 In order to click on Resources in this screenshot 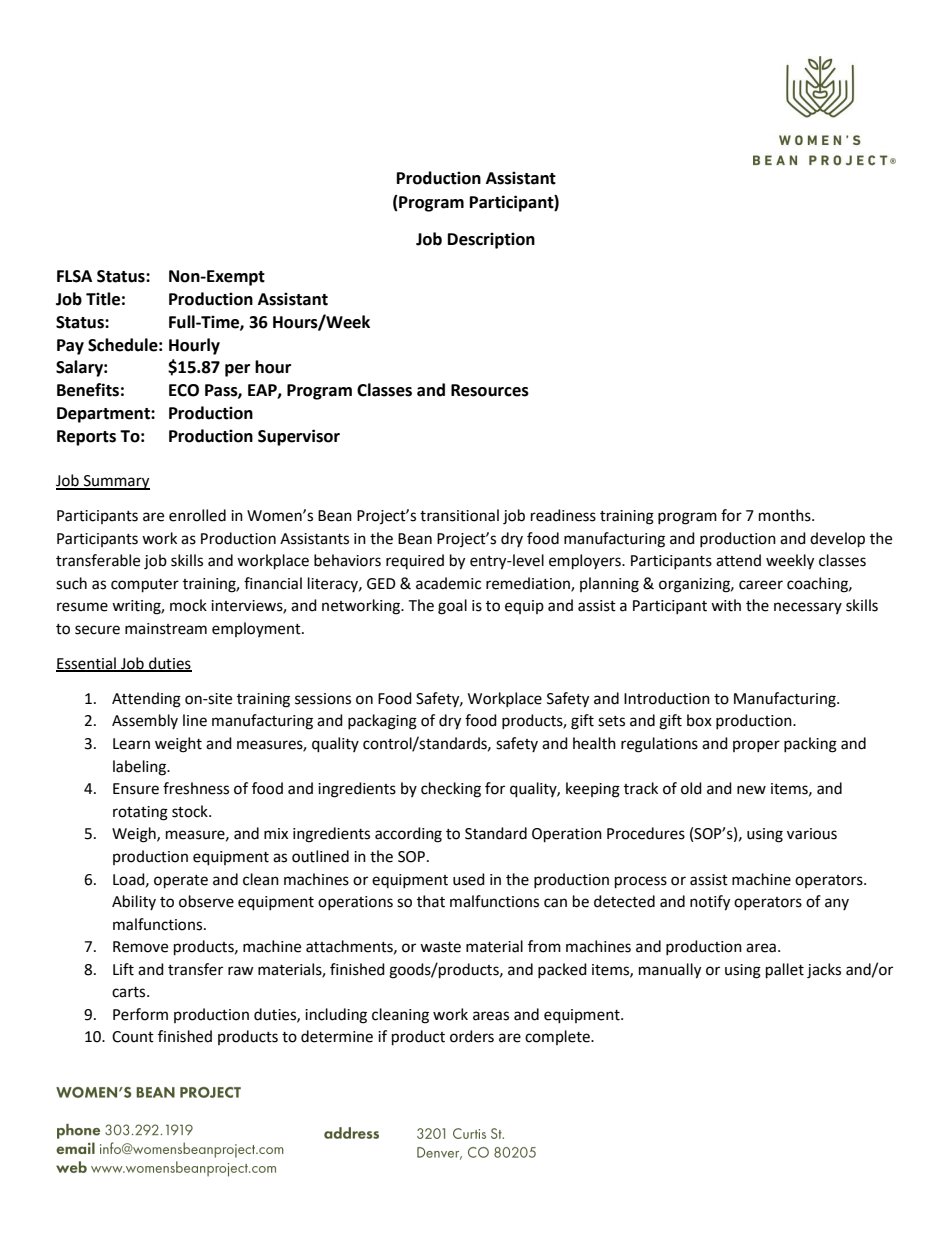, I will do `click(490, 390)`.
